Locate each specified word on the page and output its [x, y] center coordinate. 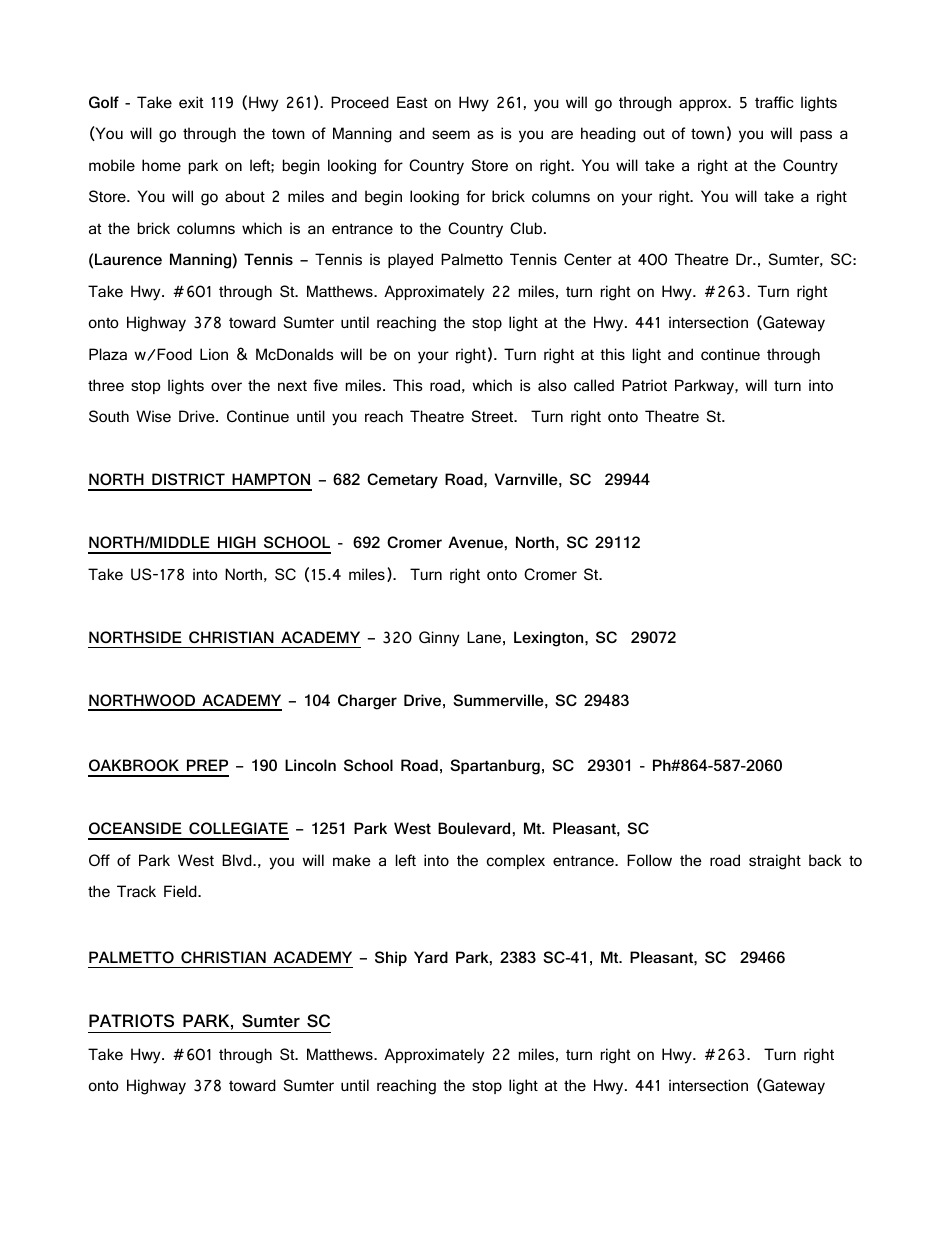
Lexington [550, 639]
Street [494, 416]
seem [451, 134]
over [226, 386]
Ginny [439, 639]
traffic [774, 102]
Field [181, 891]
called [594, 385]
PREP [207, 765]
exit [191, 102]
